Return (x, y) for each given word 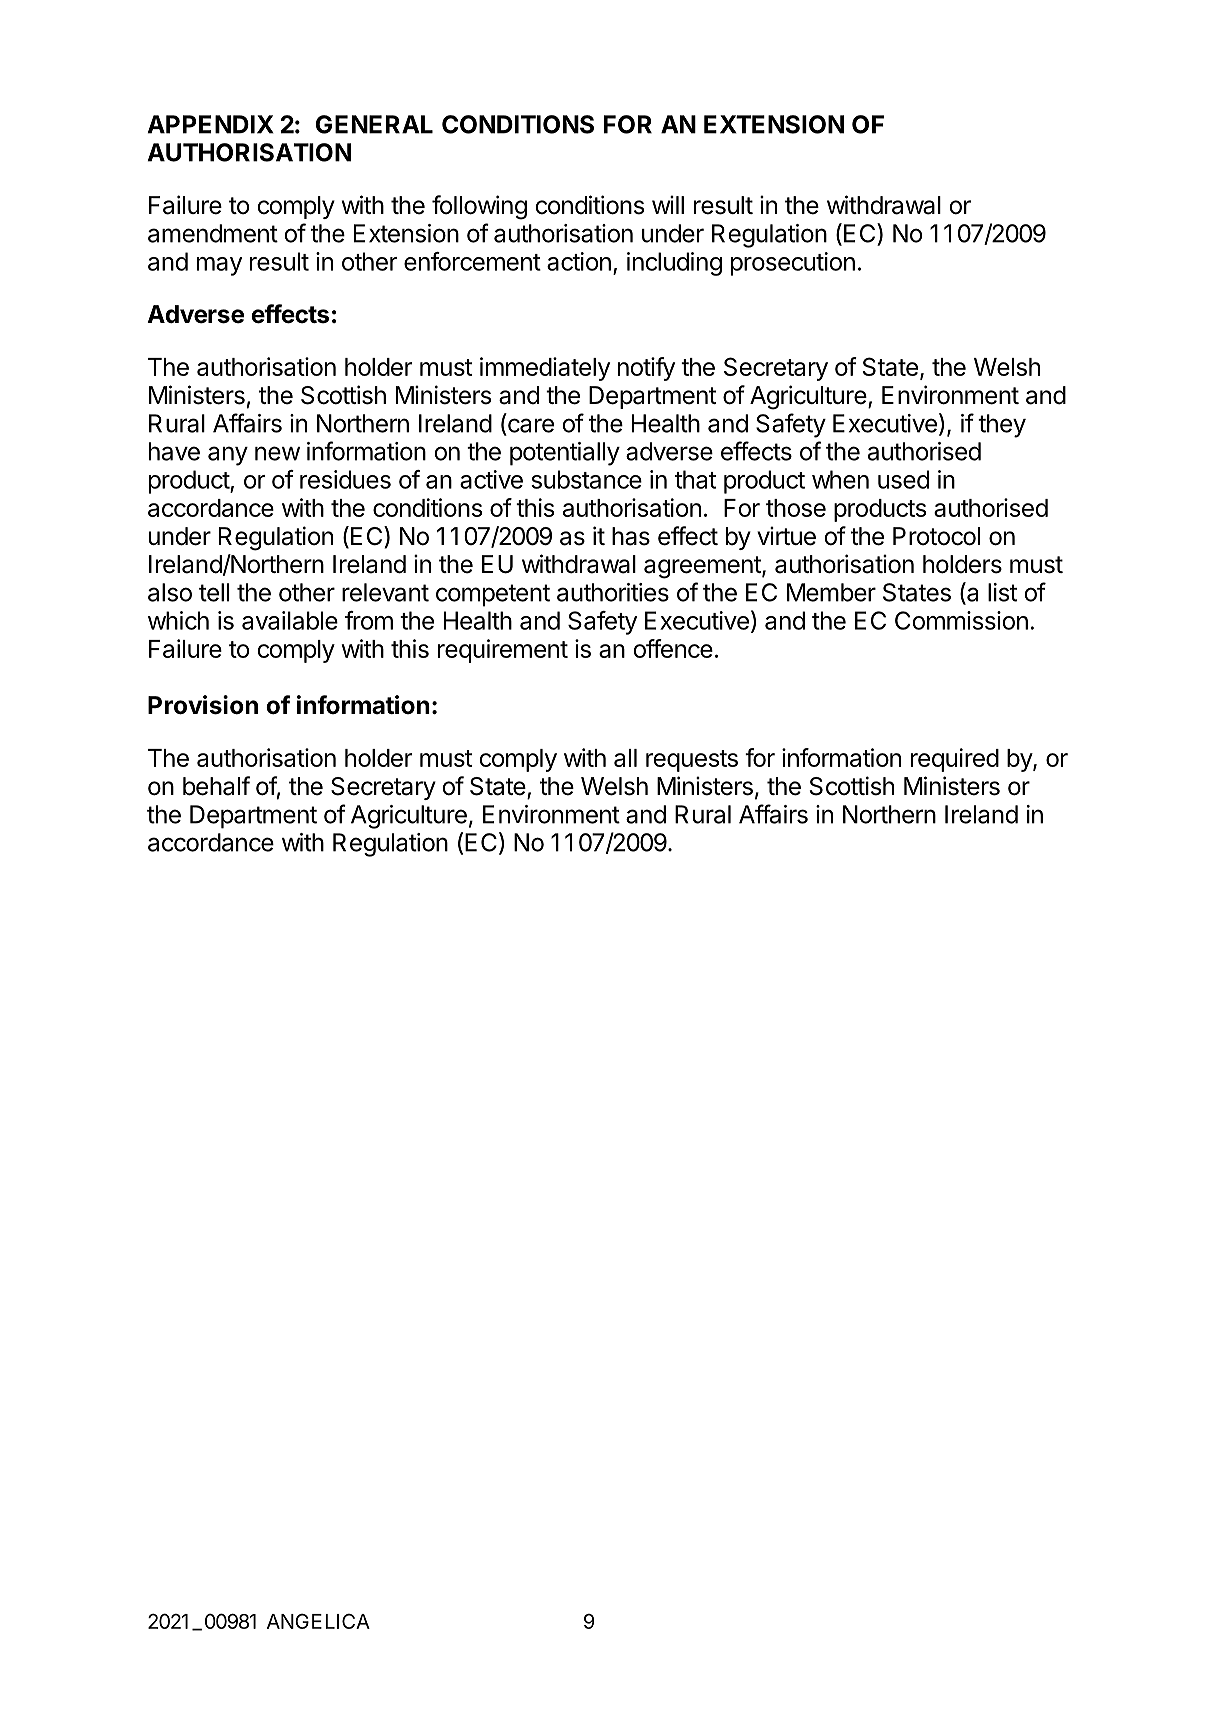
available (290, 620)
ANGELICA (318, 1621)
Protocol (936, 536)
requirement (503, 651)
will (668, 204)
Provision (203, 705)
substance (586, 479)
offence (673, 648)
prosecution (793, 264)
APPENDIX (211, 124)
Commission (961, 620)
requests (692, 761)
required (955, 760)
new (277, 453)
